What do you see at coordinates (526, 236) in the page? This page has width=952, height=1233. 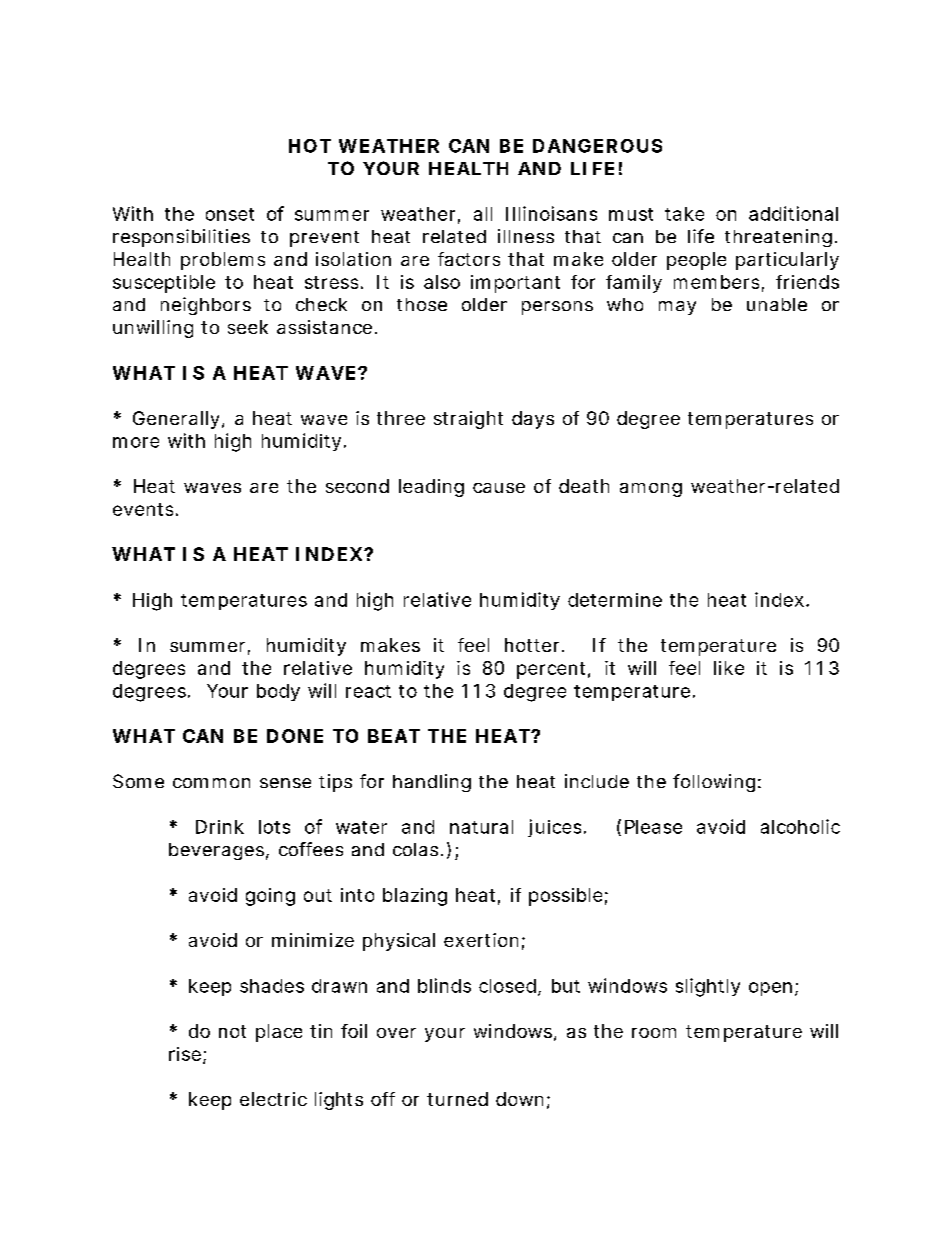 I see `illness` at bounding box center [526, 236].
